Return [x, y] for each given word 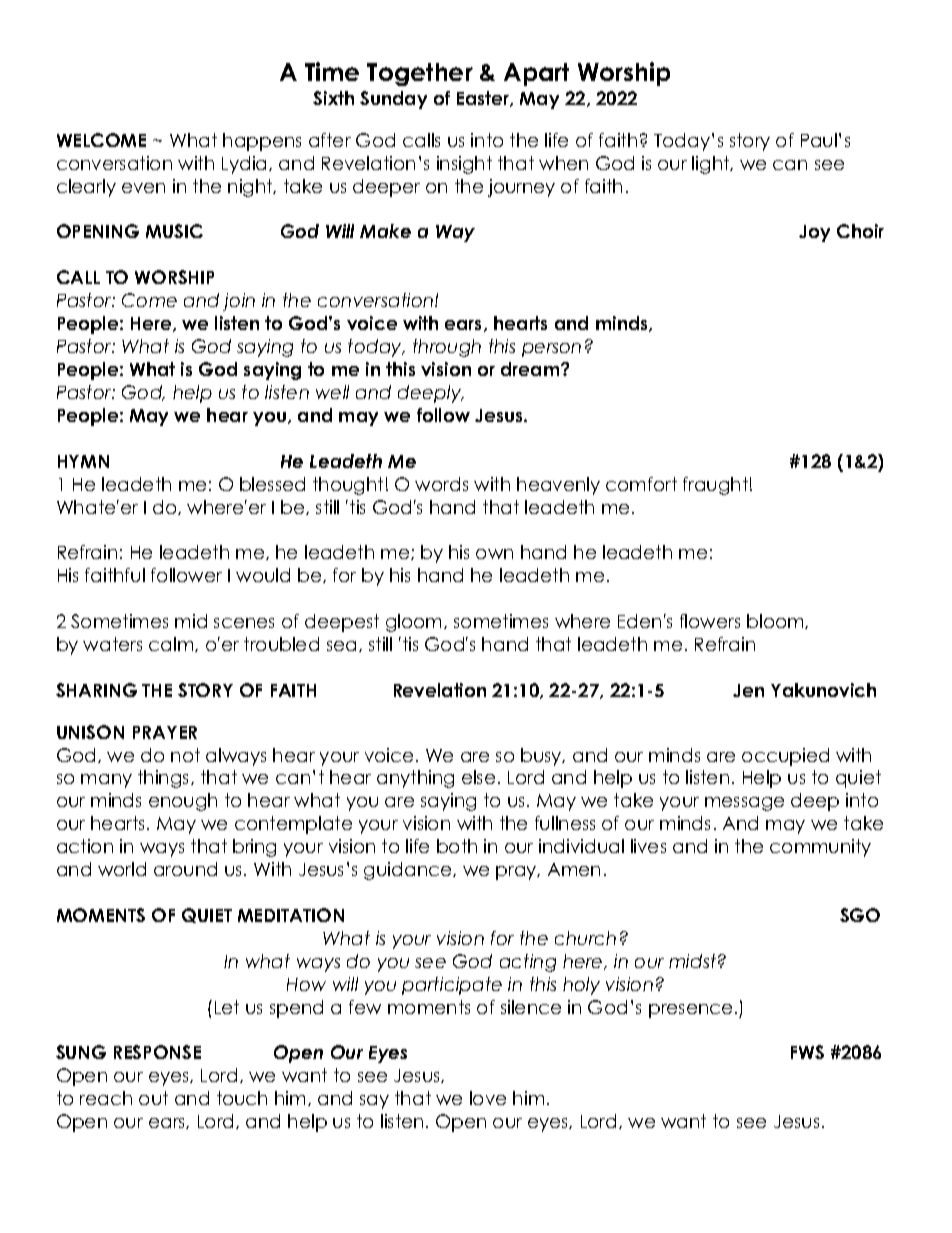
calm [172, 644]
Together [420, 74]
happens [262, 142]
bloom [776, 621]
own [494, 554]
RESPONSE [157, 1052]
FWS [807, 1052]
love [488, 1098]
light [712, 165]
